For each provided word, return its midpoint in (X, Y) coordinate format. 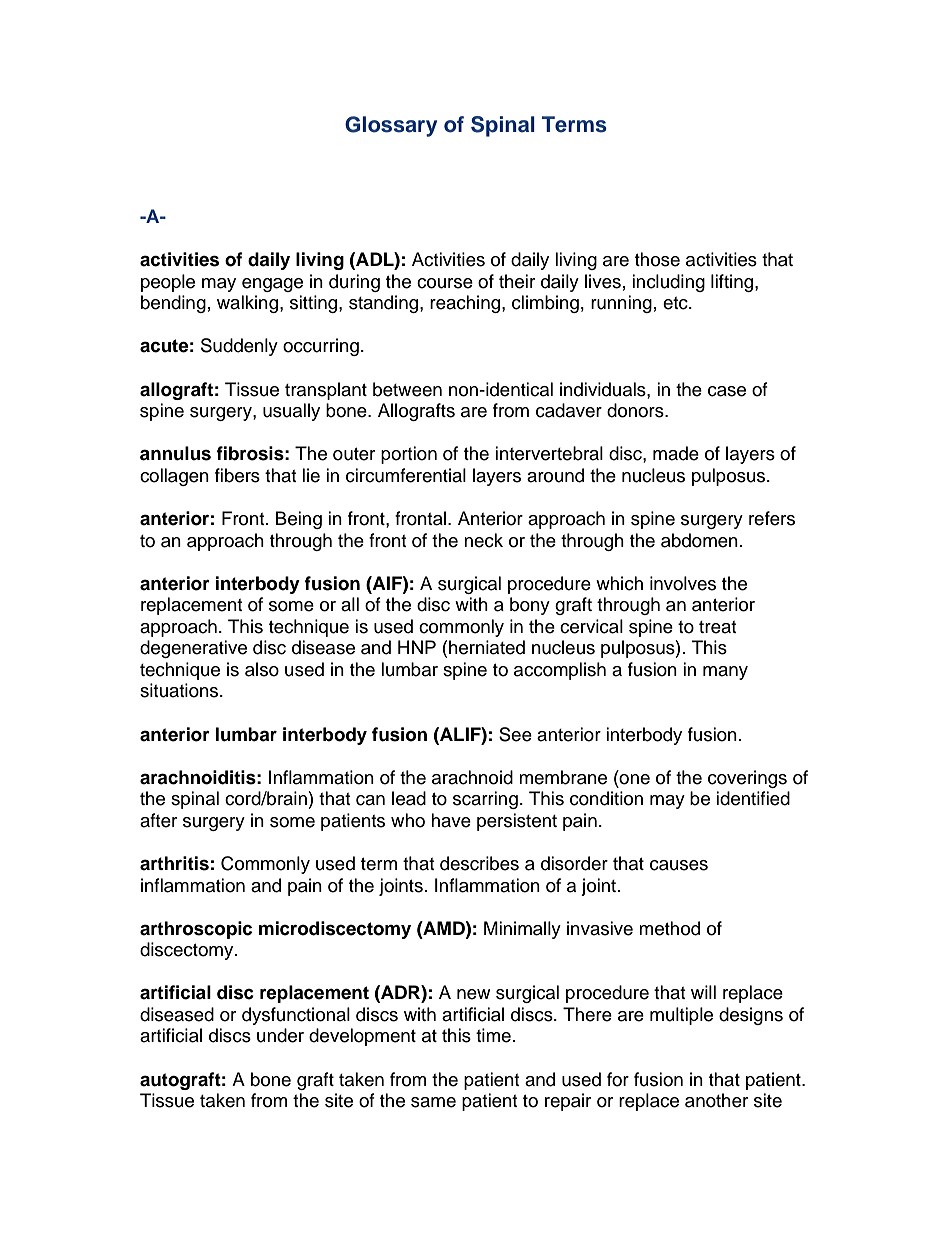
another (716, 1100)
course (445, 283)
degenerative (193, 649)
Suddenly (239, 347)
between (407, 389)
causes (679, 865)
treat (717, 627)
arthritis (174, 863)
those (657, 259)
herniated (487, 647)
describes (479, 863)
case (727, 391)
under (280, 1035)
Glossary (391, 126)
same (433, 1102)
